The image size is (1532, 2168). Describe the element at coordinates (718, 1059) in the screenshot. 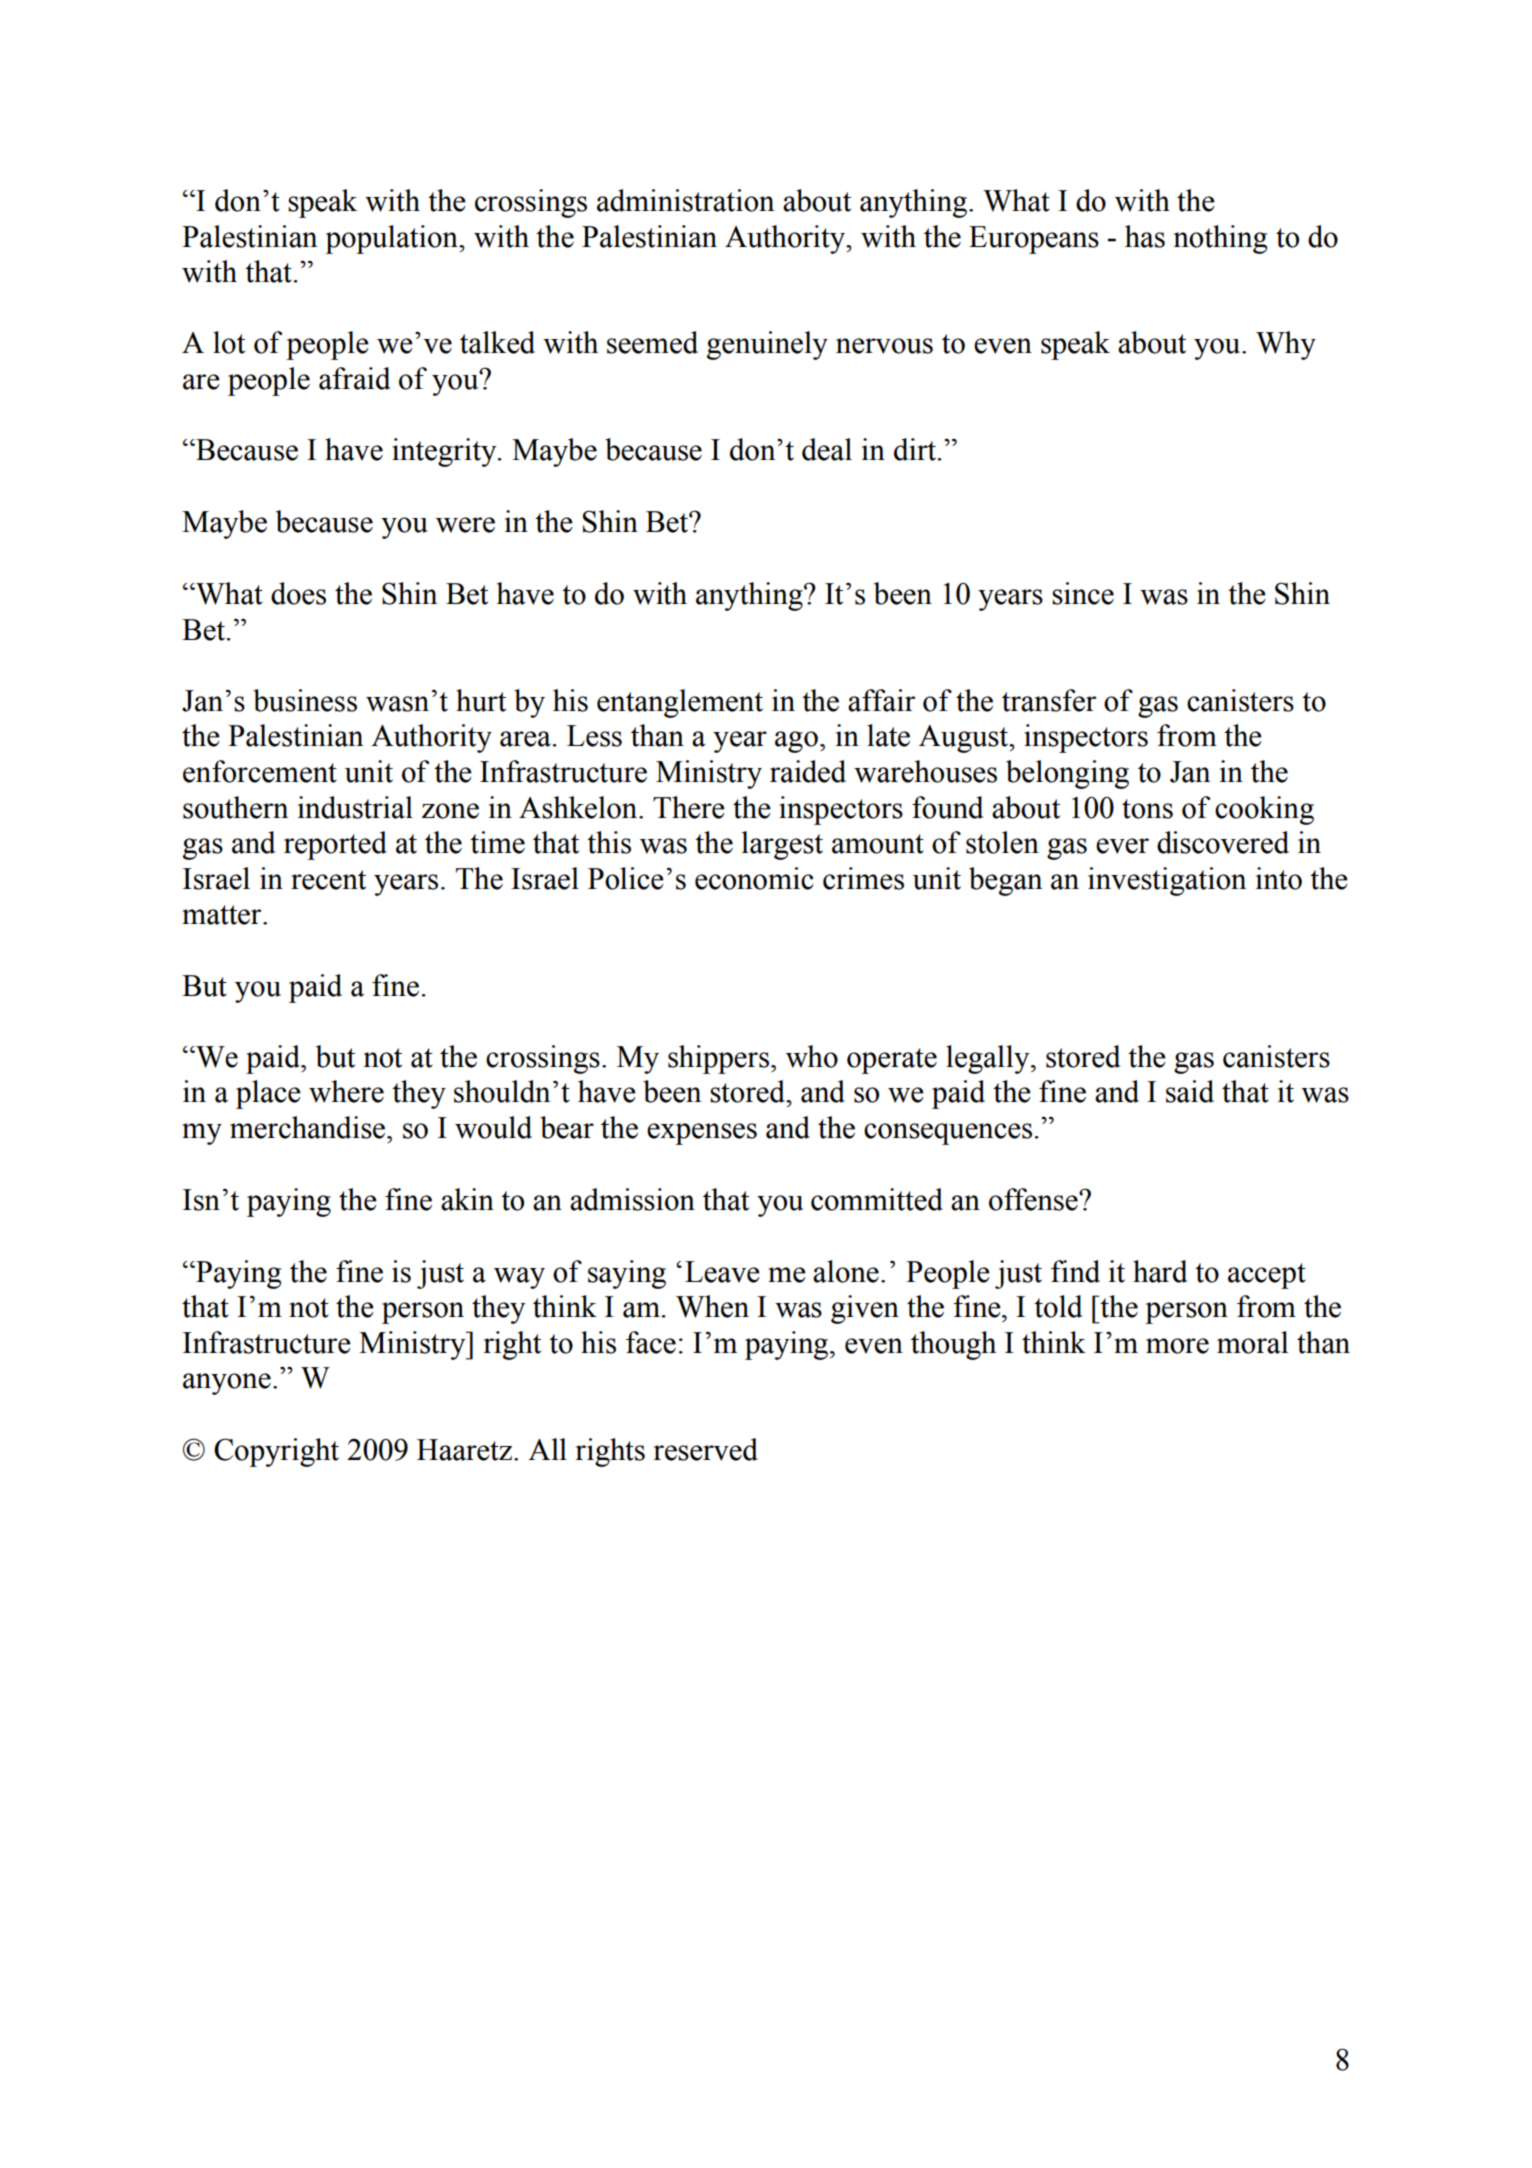

I see `shippers` at that location.
